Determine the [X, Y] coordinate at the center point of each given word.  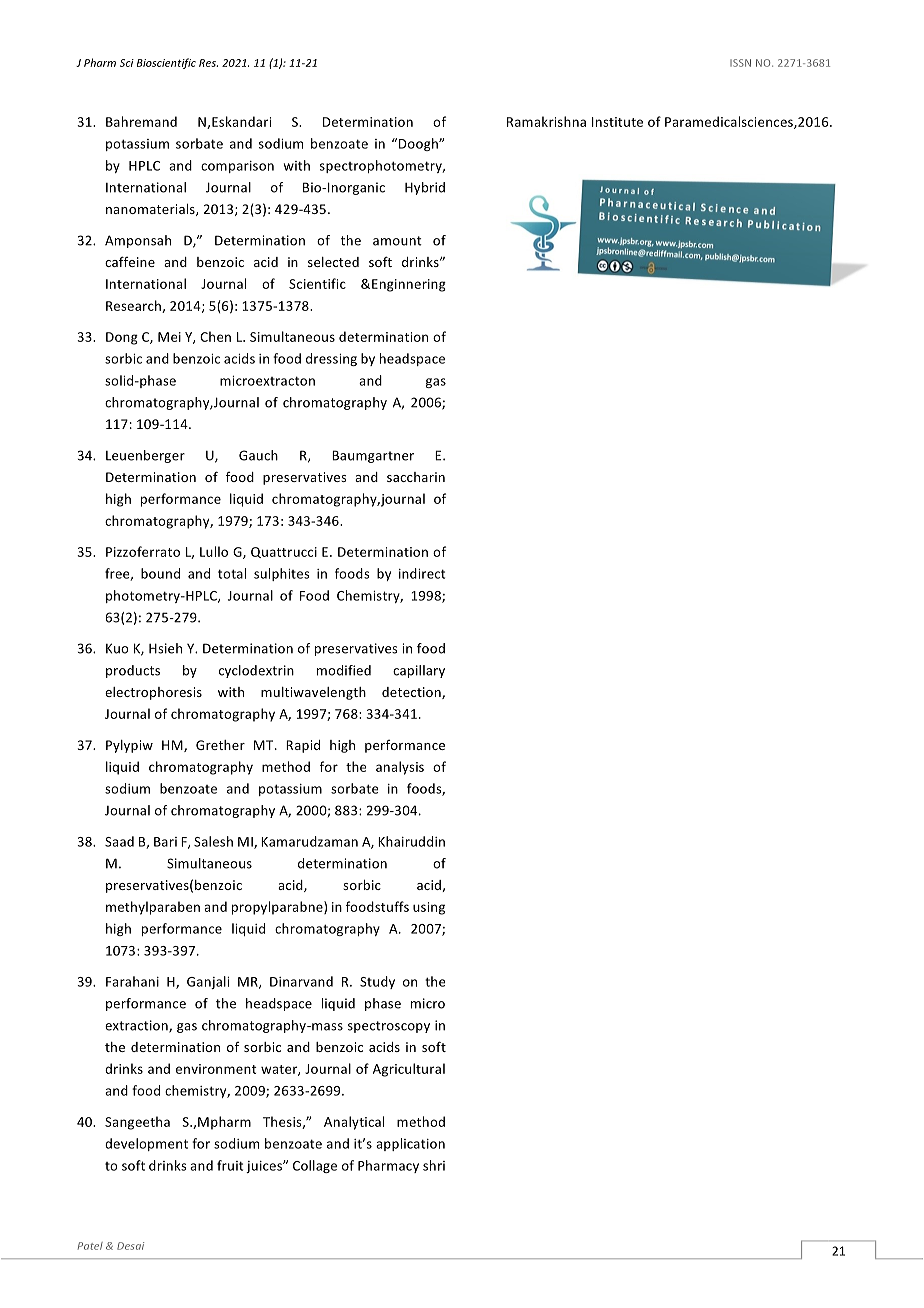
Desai [130, 1246]
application [410, 1144]
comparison [237, 167]
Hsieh [165, 648]
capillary [419, 671]
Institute [617, 122]
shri [434, 1165]
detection [412, 693]
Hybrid [425, 188]
